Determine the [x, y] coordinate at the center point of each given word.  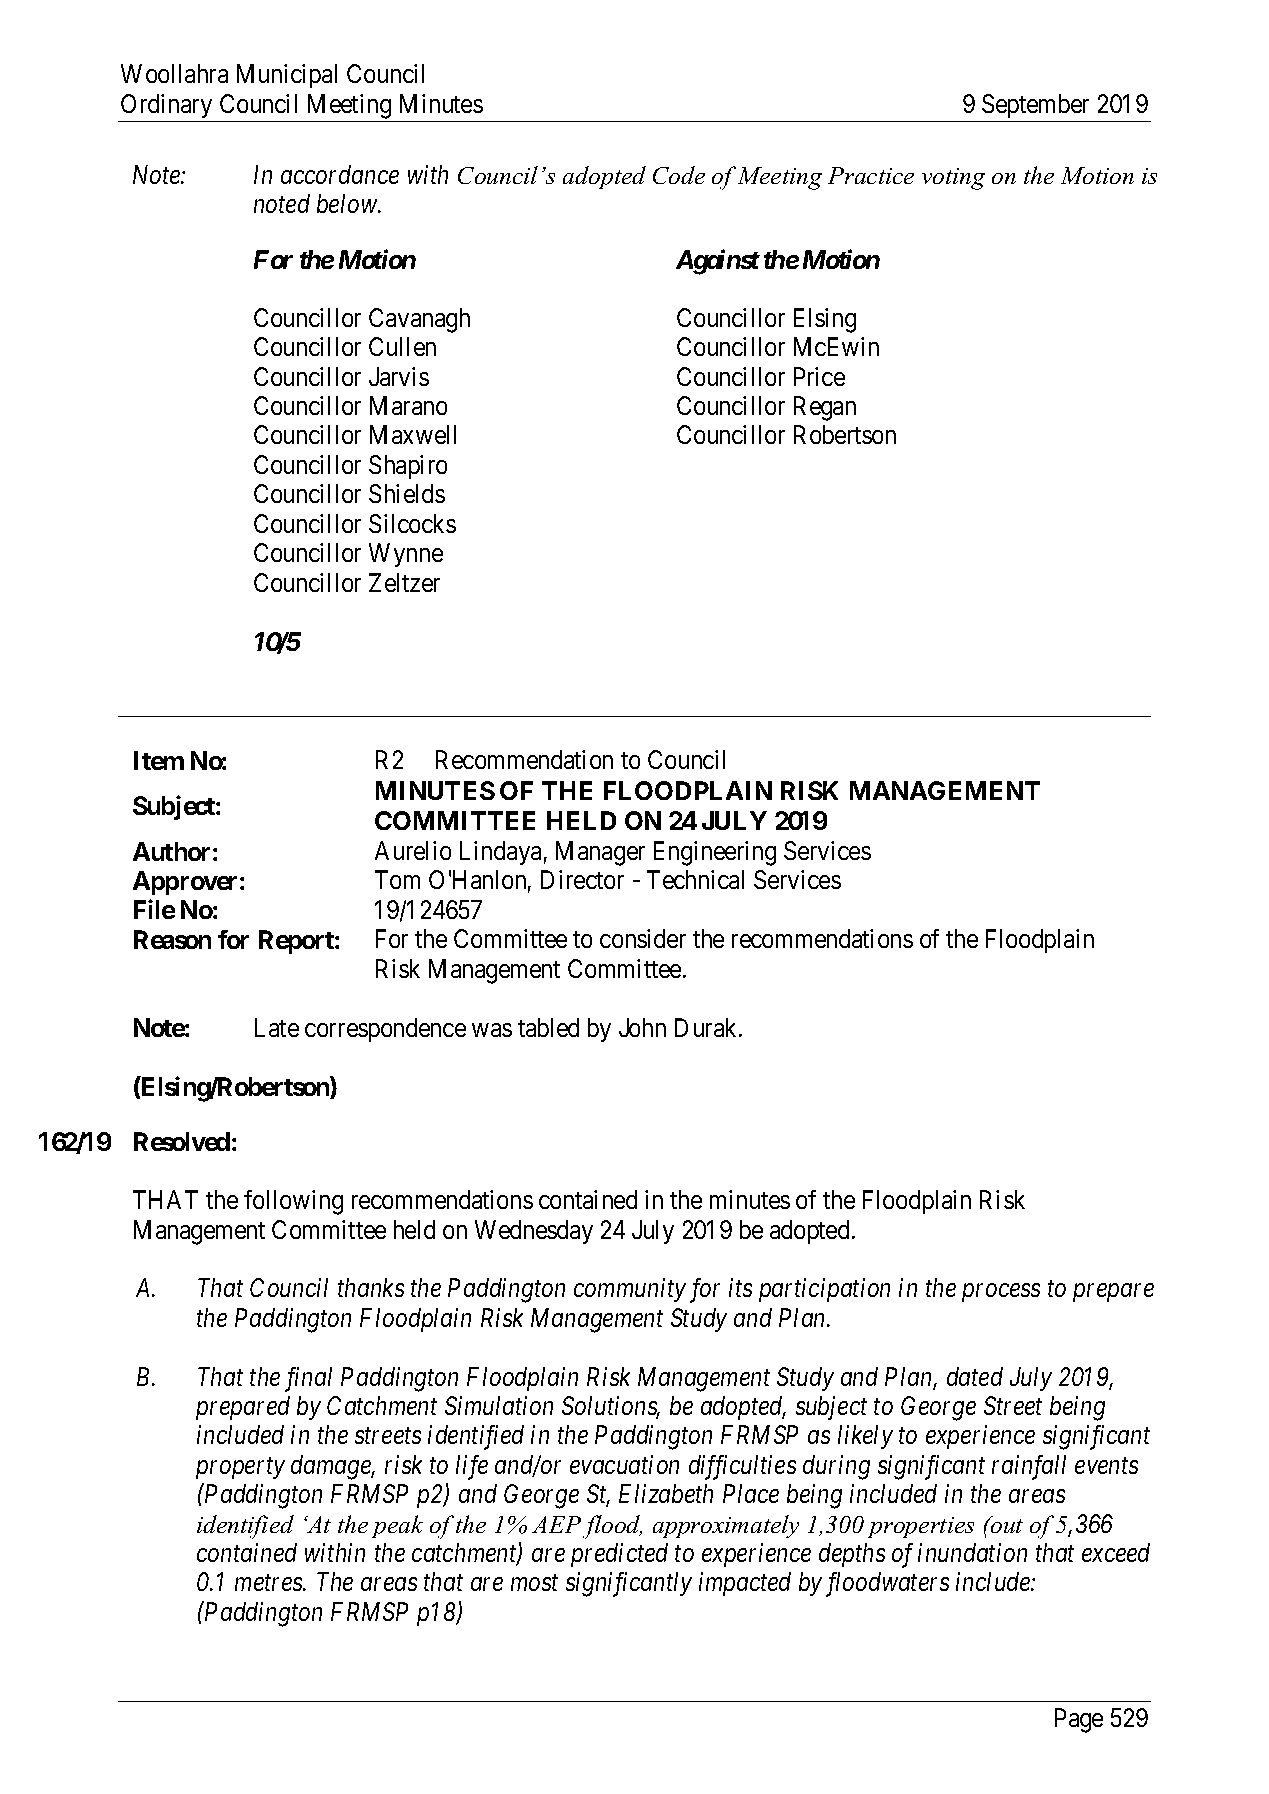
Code [679, 175]
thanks [371, 1287]
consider [643, 938]
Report [297, 942]
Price [819, 376]
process [1001, 1293]
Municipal [287, 76]
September [1035, 106]
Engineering [715, 853]
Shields [407, 493]
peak [397, 1526]
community [630, 1290]
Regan [825, 408]
